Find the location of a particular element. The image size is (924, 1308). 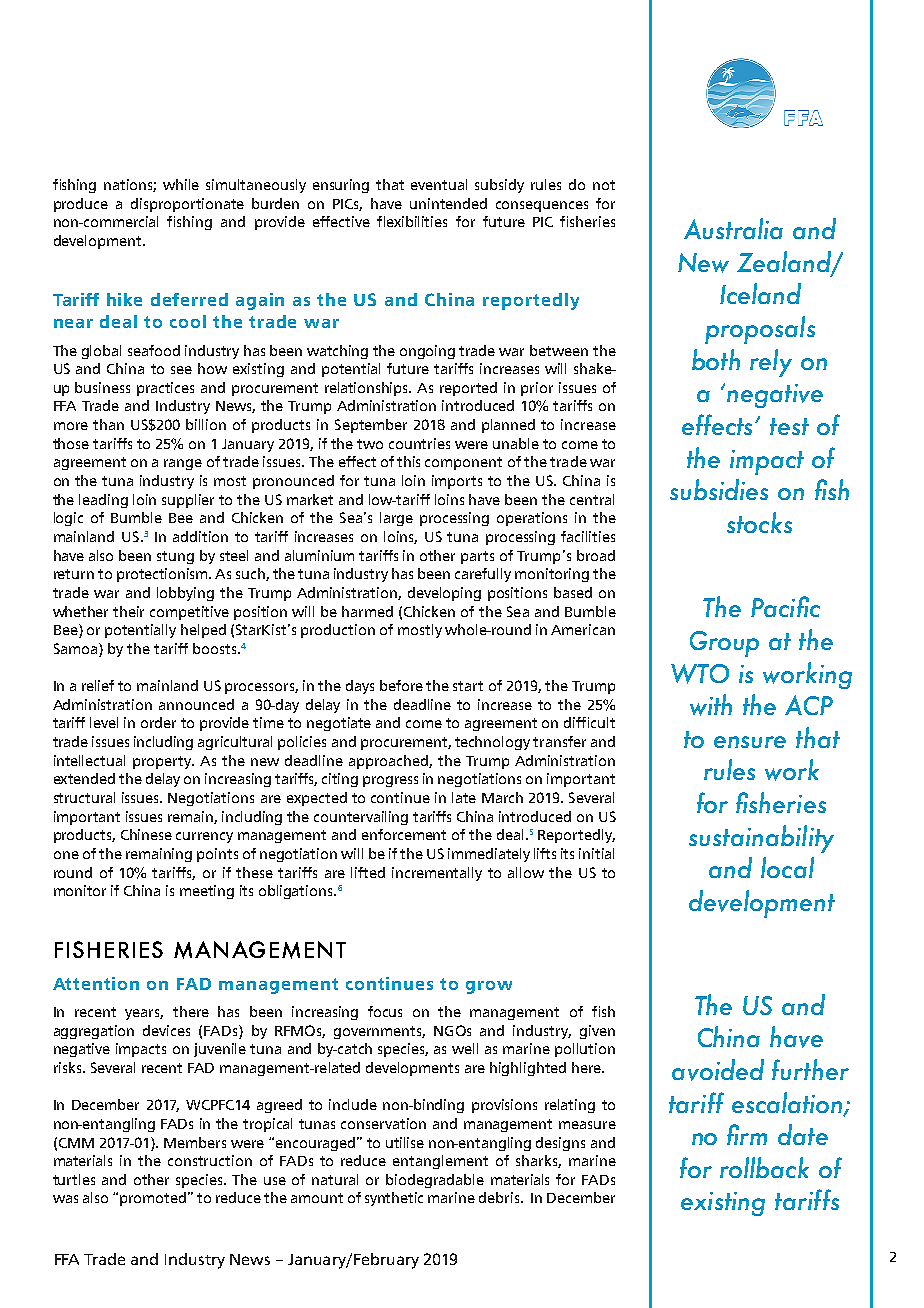

unintended is located at coordinates (448, 203).
